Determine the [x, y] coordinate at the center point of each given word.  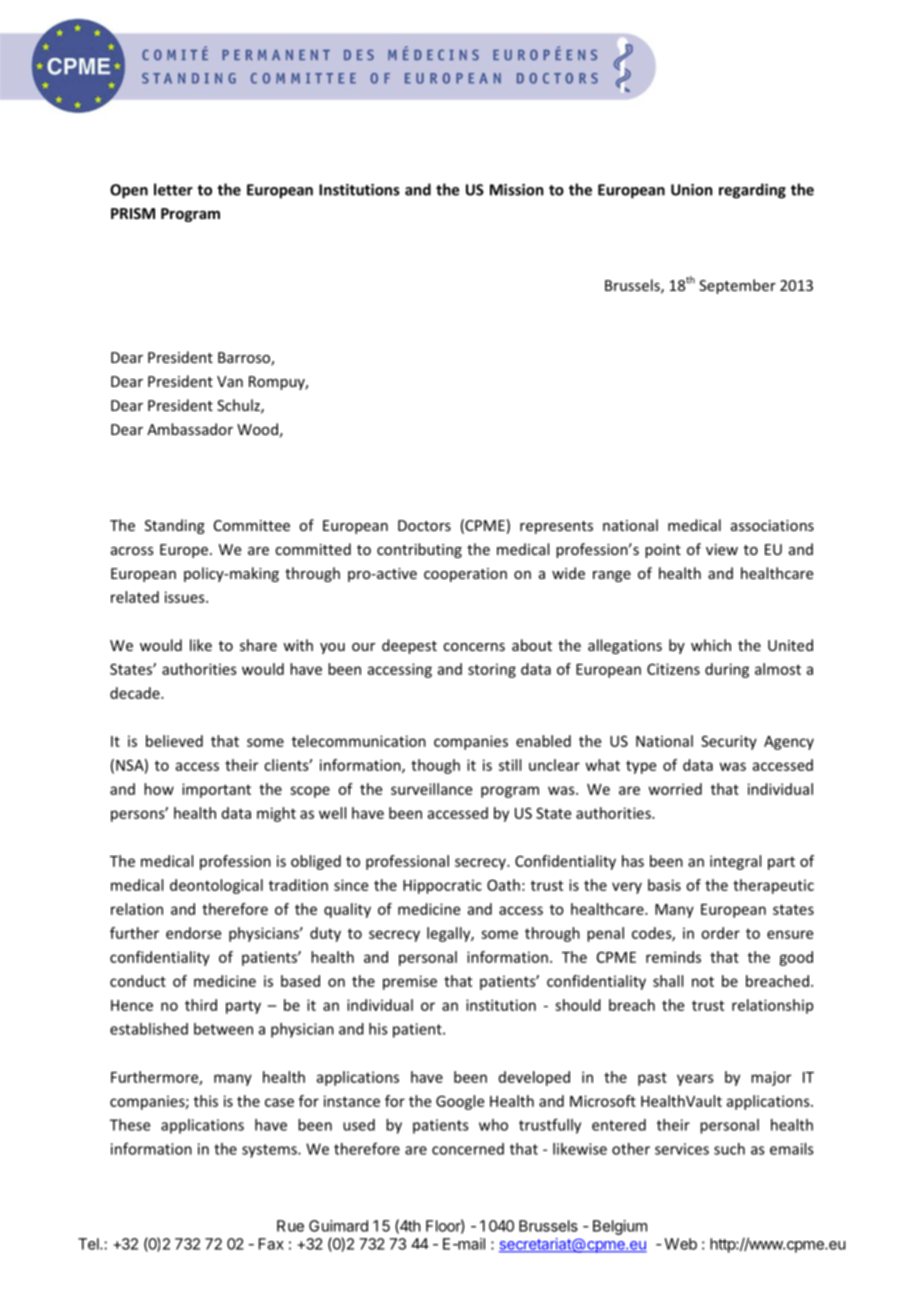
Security [729, 742]
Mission [516, 190]
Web [680, 1244]
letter [173, 189]
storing [492, 670]
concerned [468, 1149]
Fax [271, 1244]
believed [174, 741]
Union [691, 190]
